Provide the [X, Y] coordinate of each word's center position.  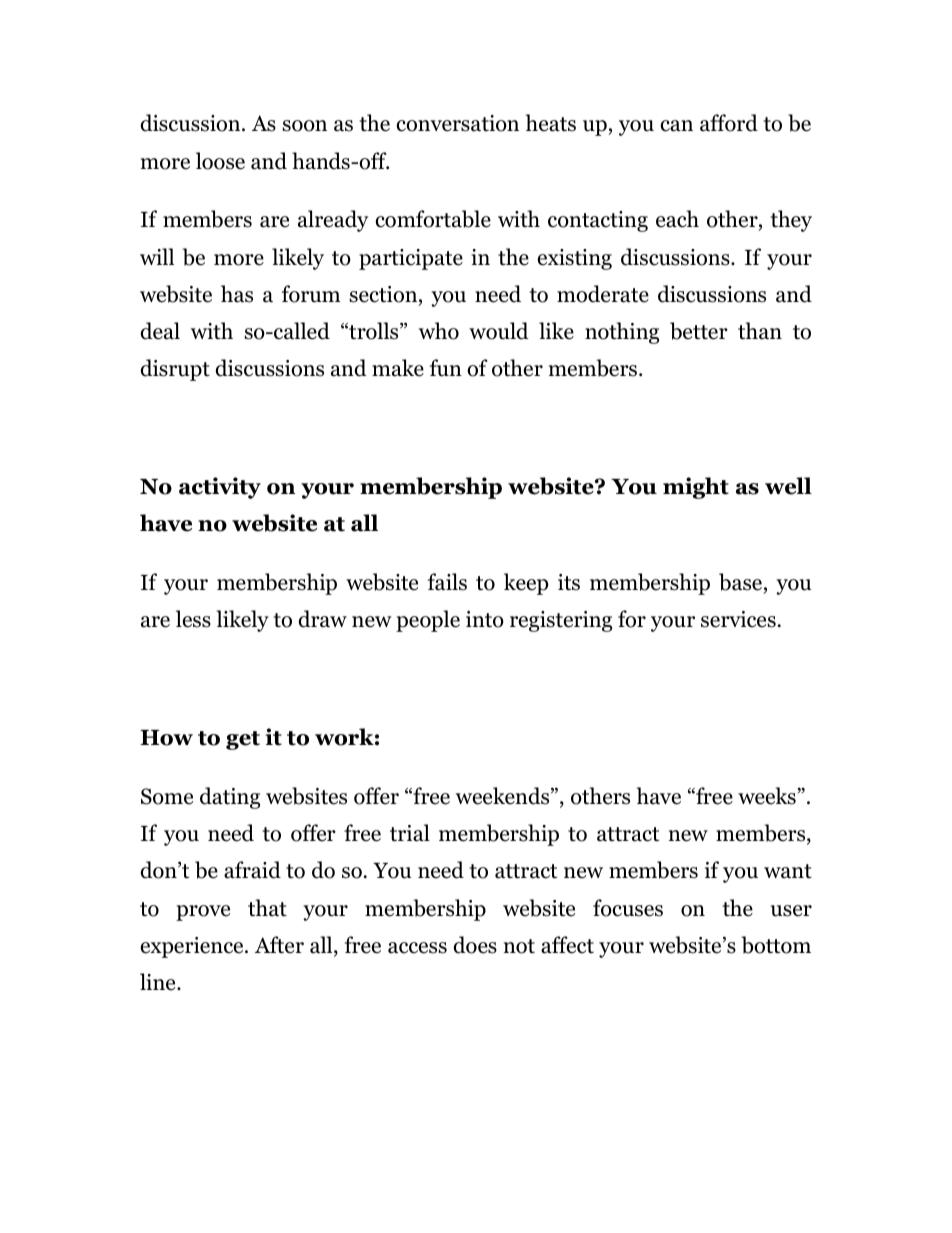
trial [410, 833]
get [243, 740]
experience [193, 947]
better [699, 331]
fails [447, 582]
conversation [457, 123]
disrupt [175, 370]
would [499, 331]
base [740, 582]
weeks [767, 796]
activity [220, 488]
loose [220, 161]
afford [729, 123]
